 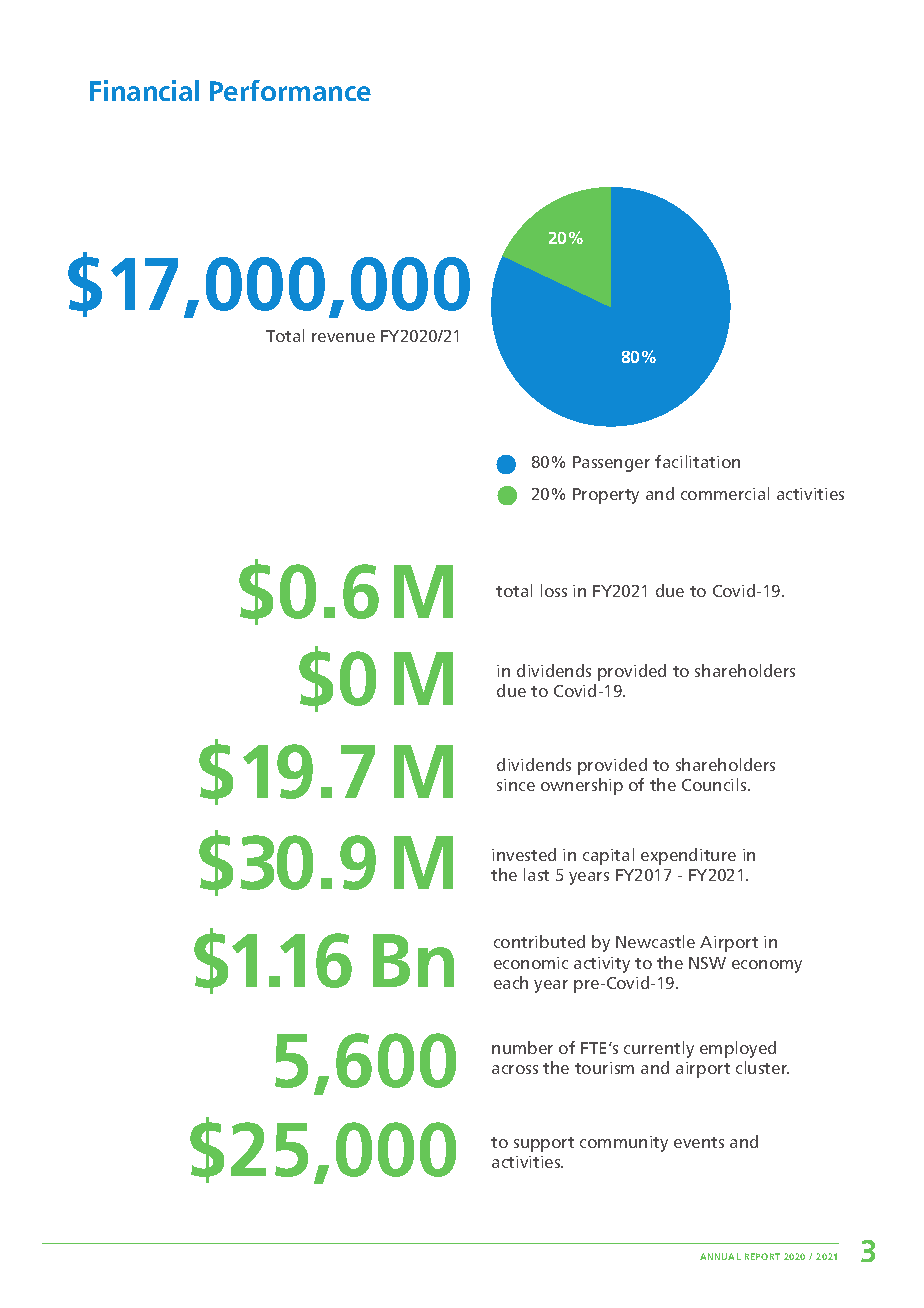 I want to click on support, so click(x=544, y=1144).
